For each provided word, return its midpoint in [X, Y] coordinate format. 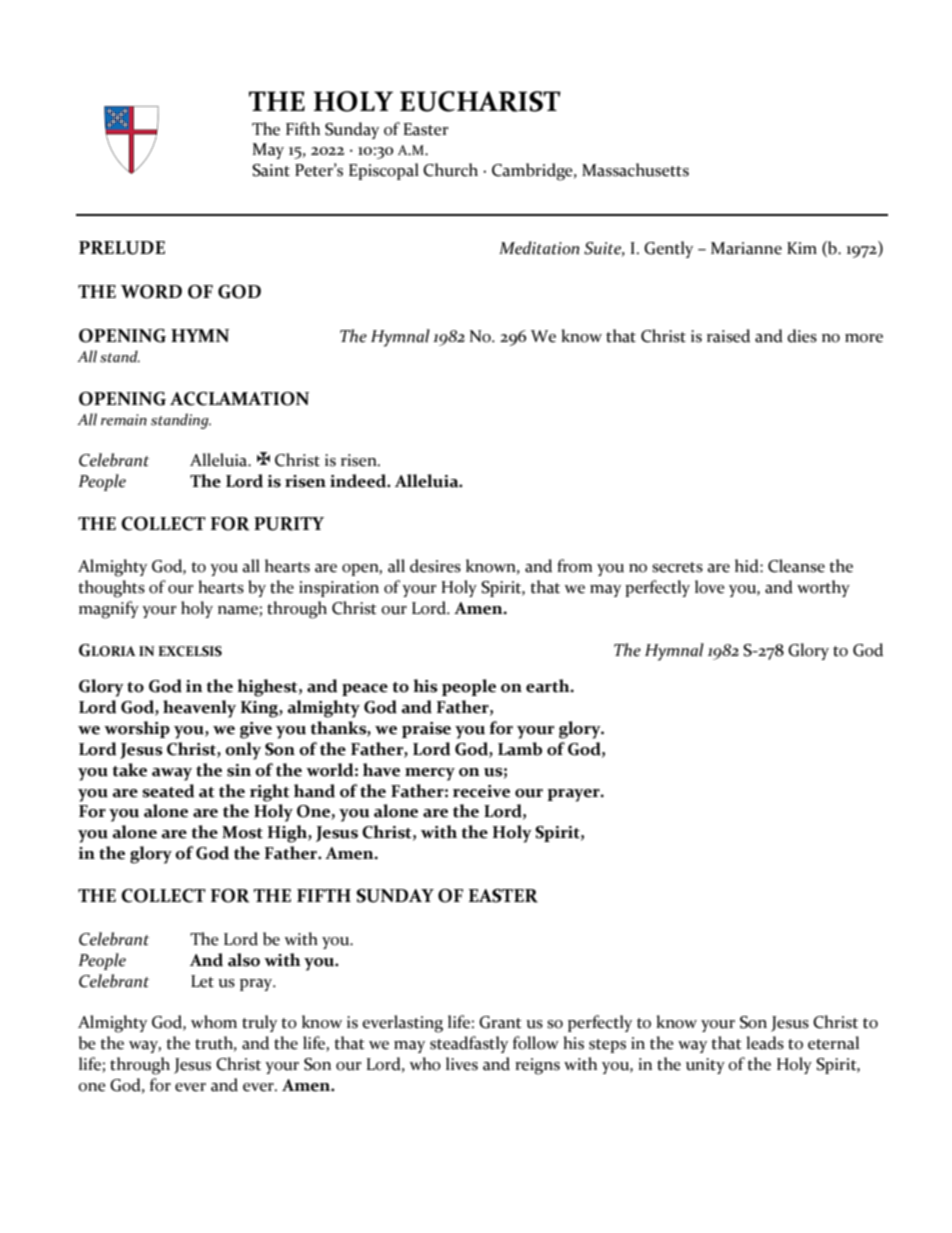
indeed [359, 481]
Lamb [520, 749]
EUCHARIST [480, 101]
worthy [823, 588]
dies [802, 336]
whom [214, 1022]
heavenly [199, 709]
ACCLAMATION [239, 399]
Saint [271, 170]
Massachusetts [635, 170]
